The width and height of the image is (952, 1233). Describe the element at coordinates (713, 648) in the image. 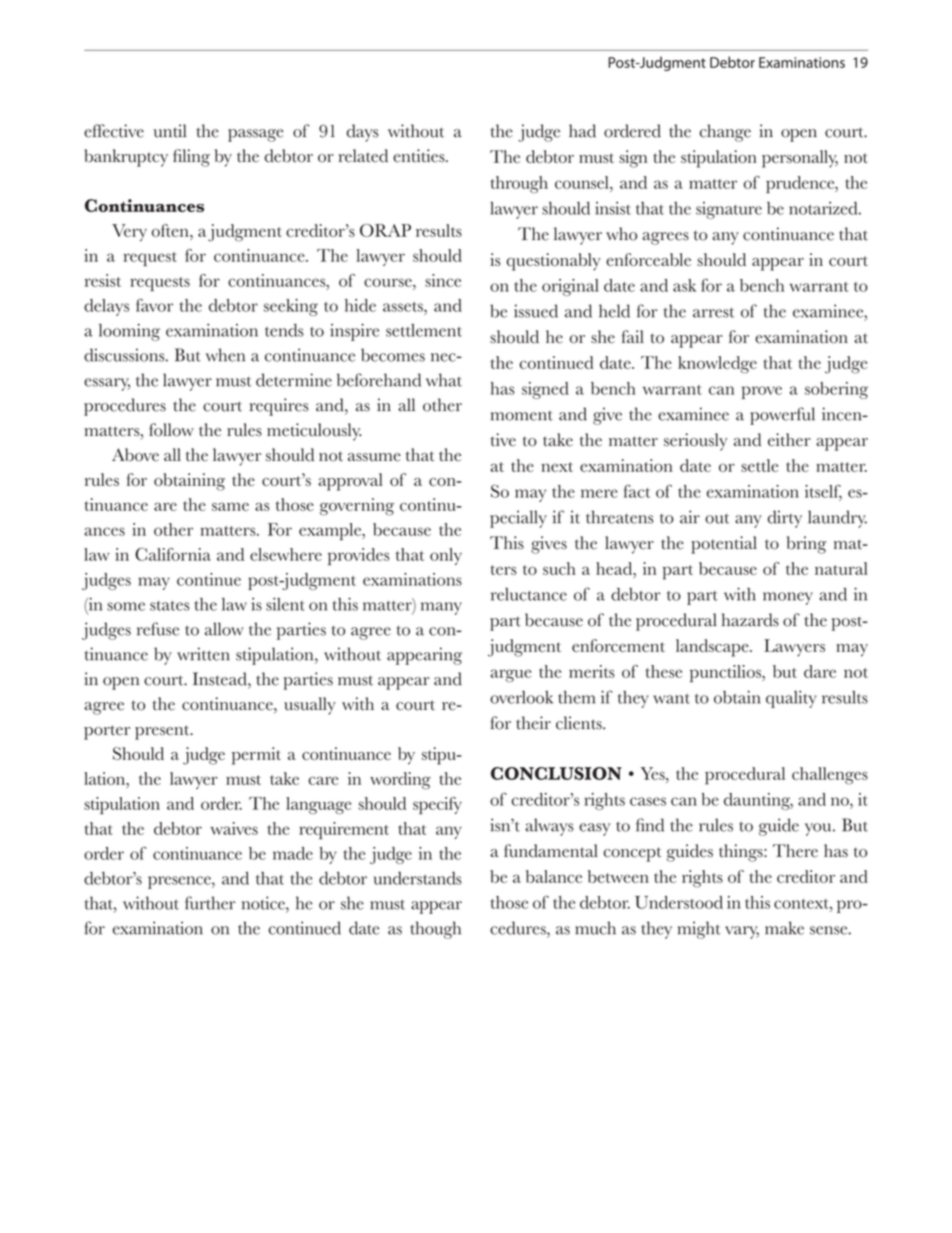

I see `landscape` at that location.
